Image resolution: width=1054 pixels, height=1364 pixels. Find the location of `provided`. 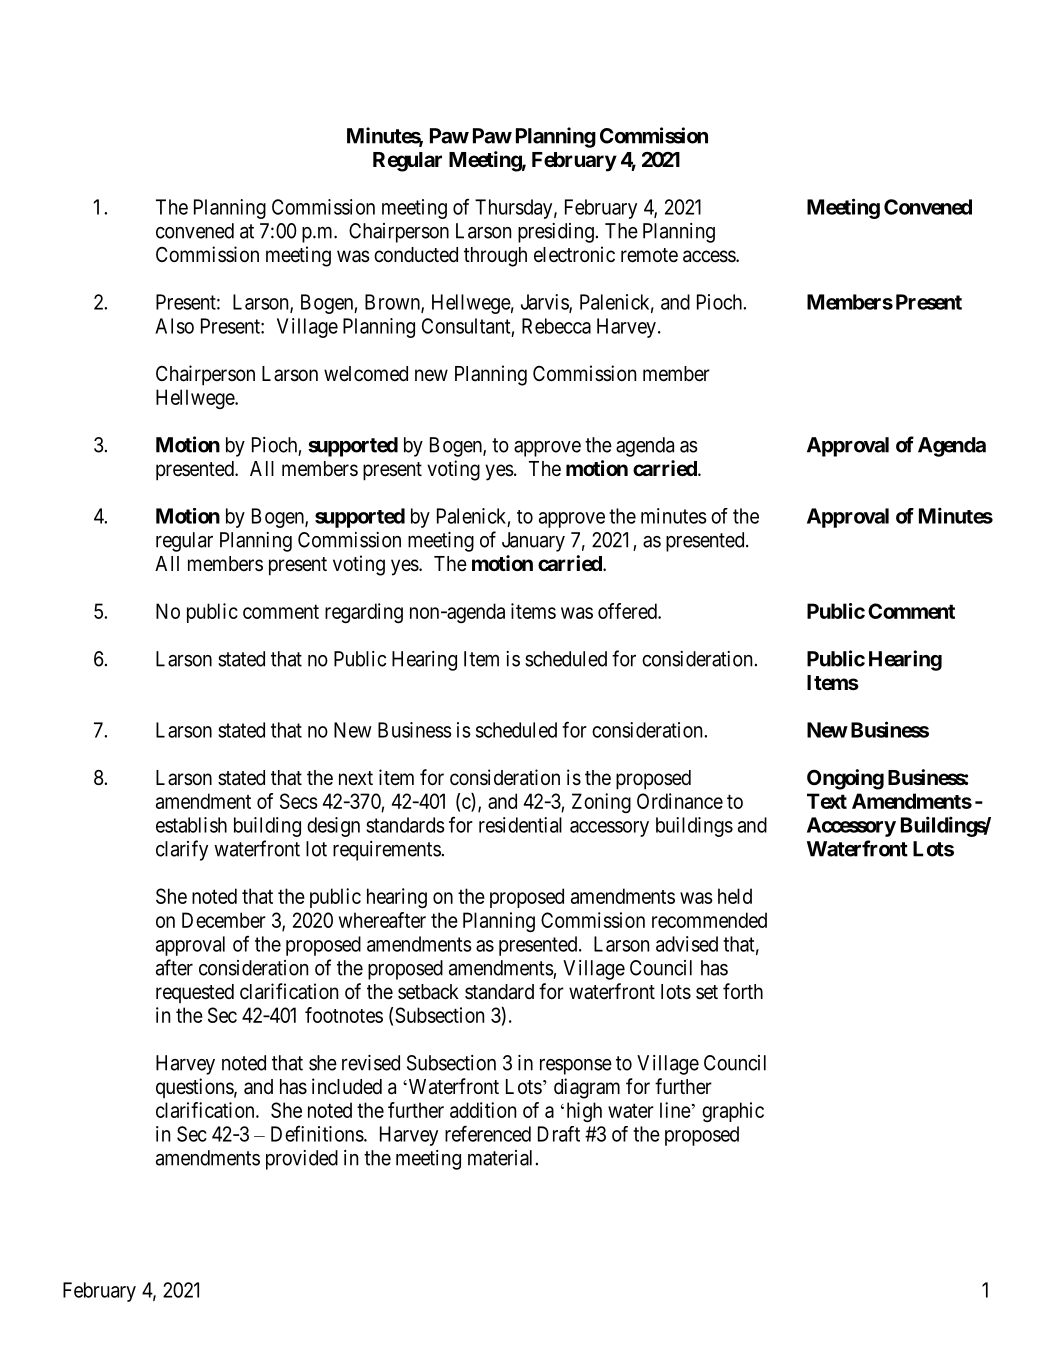

provided is located at coordinates (302, 1160).
